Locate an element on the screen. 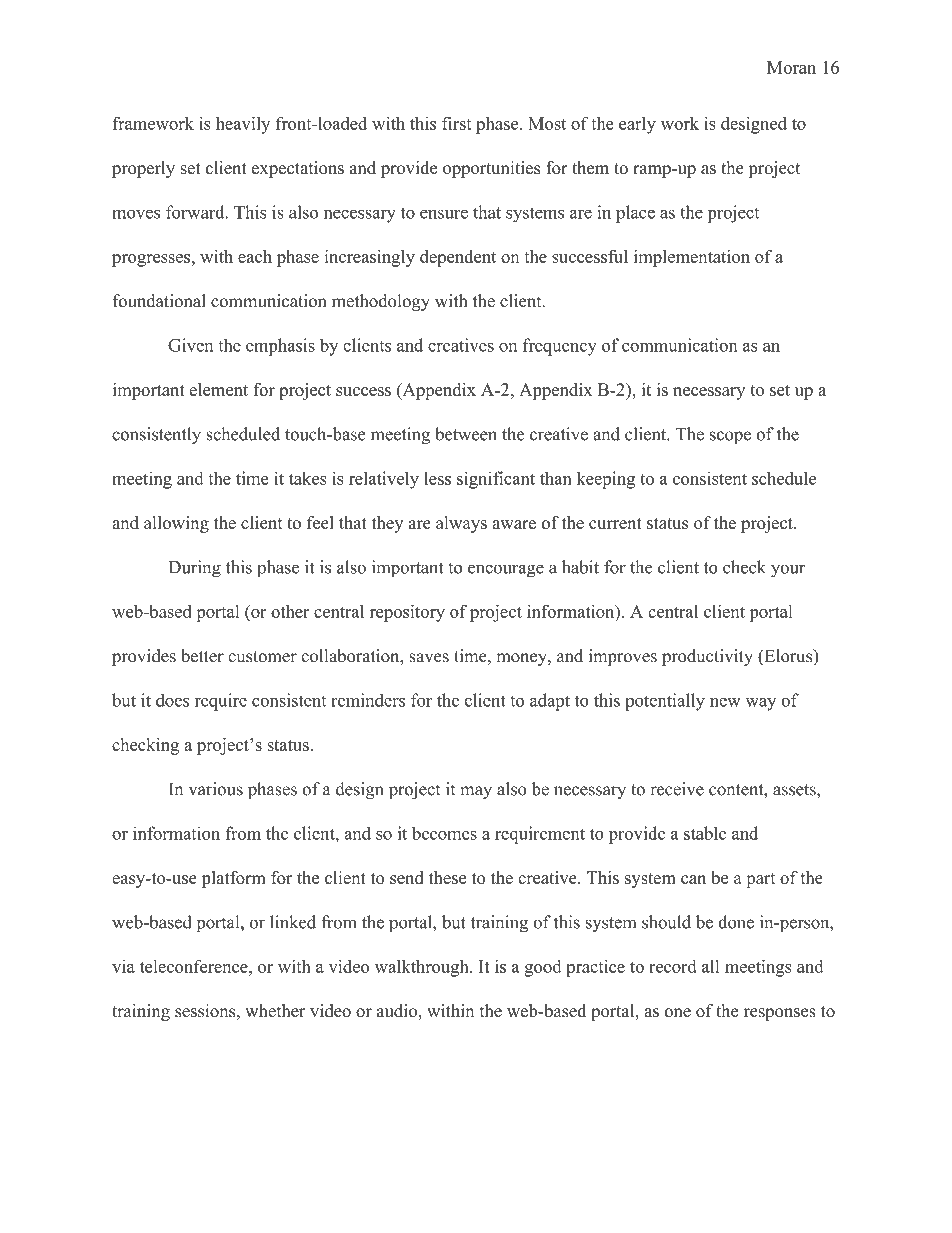 The image size is (952, 1233). Moran is located at coordinates (791, 67).
